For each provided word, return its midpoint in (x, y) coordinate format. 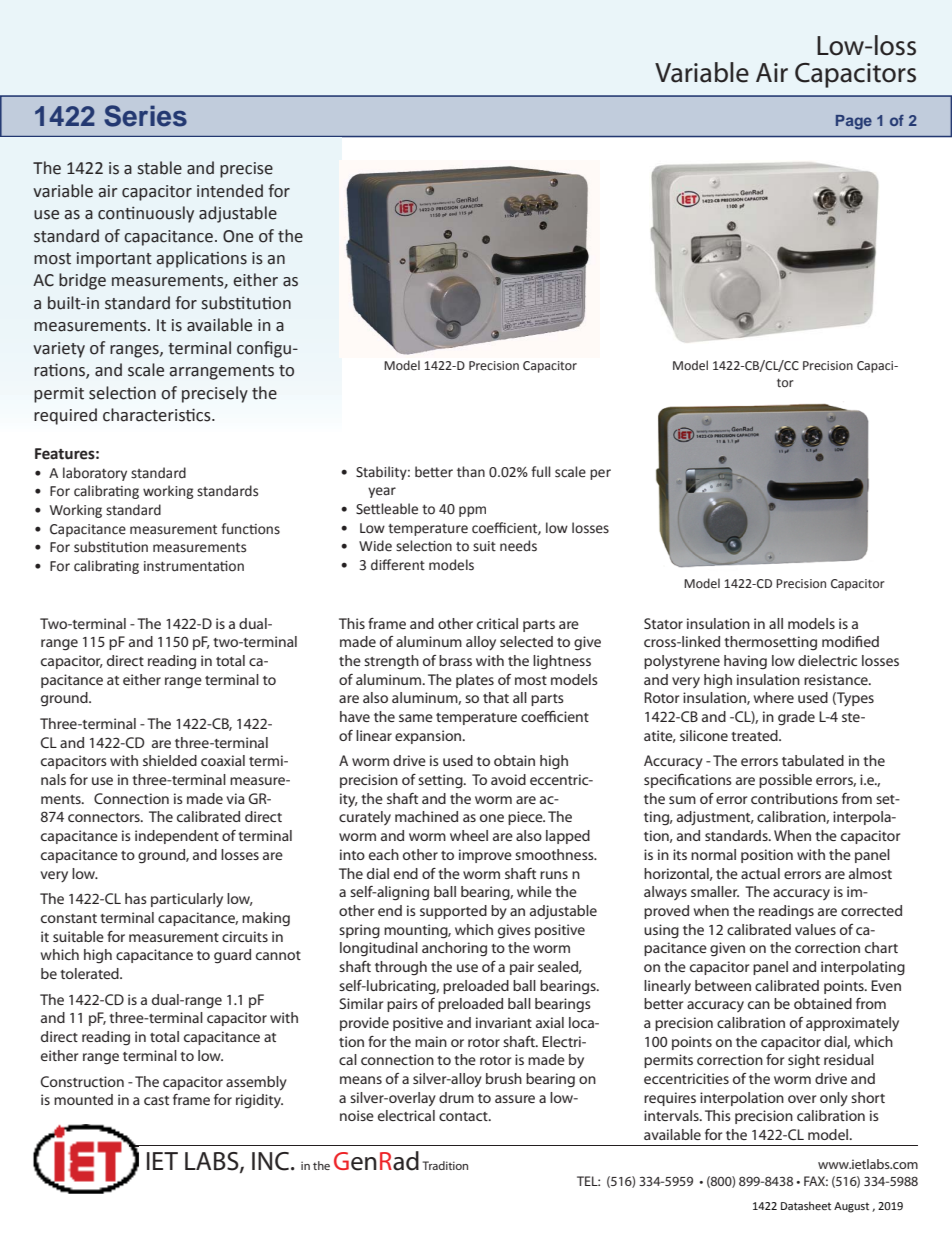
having (745, 662)
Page (854, 122)
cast (156, 1100)
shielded (170, 760)
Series (145, 116)
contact (464, 1116)
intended (230, 191)
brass (455, 660)
